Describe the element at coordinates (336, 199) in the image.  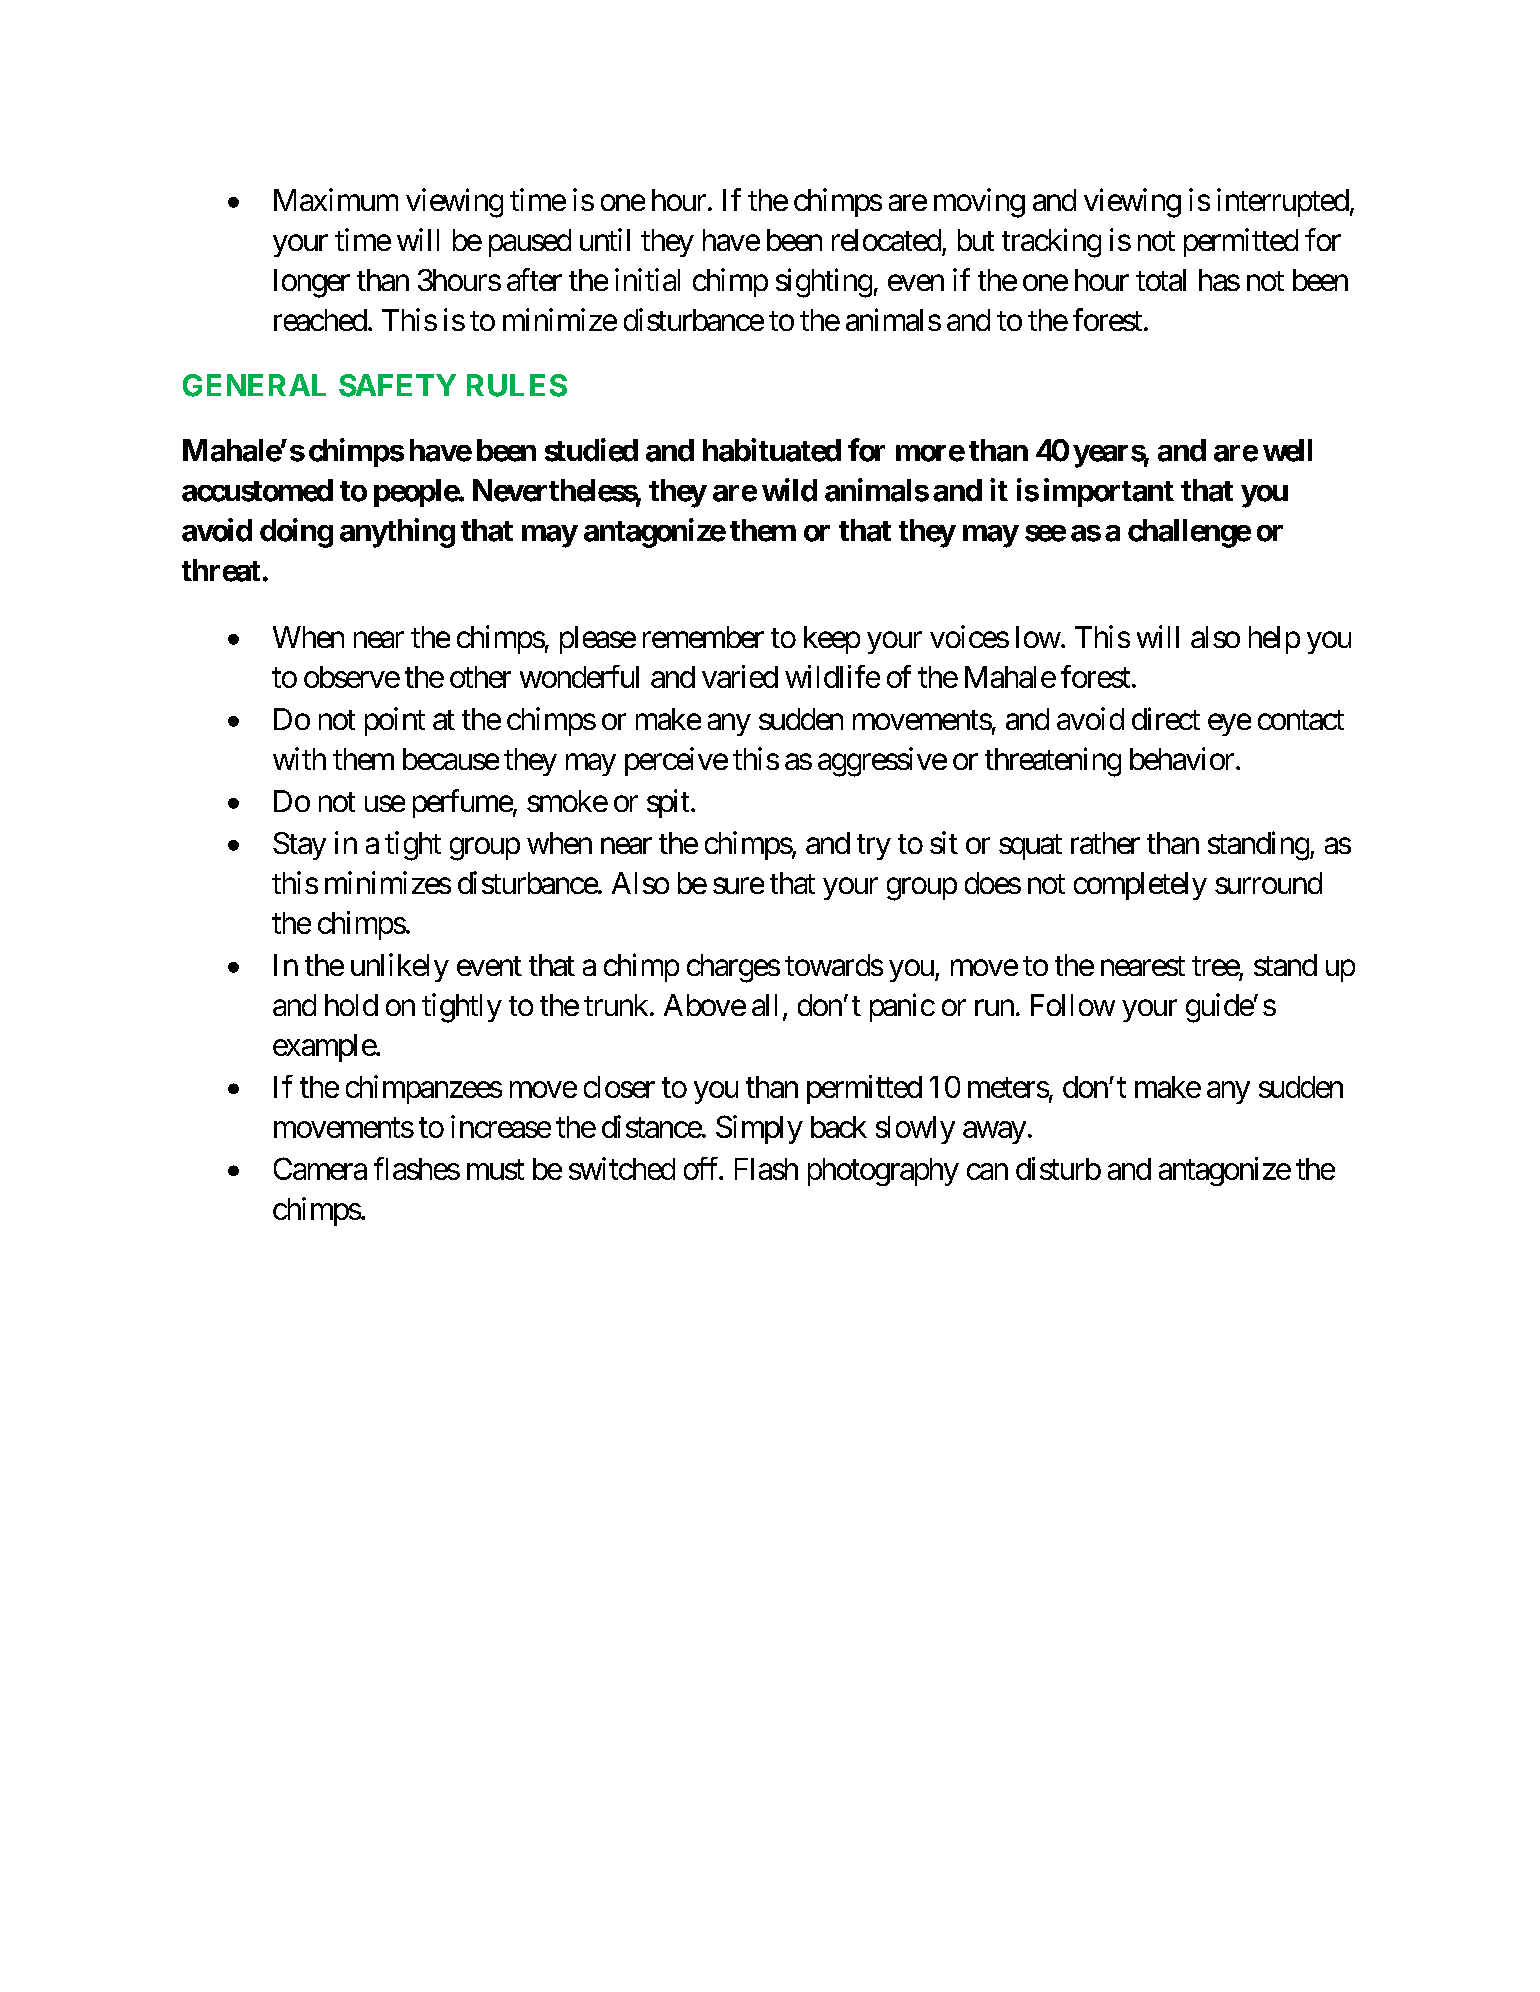
I see `Maximum` at that location.
